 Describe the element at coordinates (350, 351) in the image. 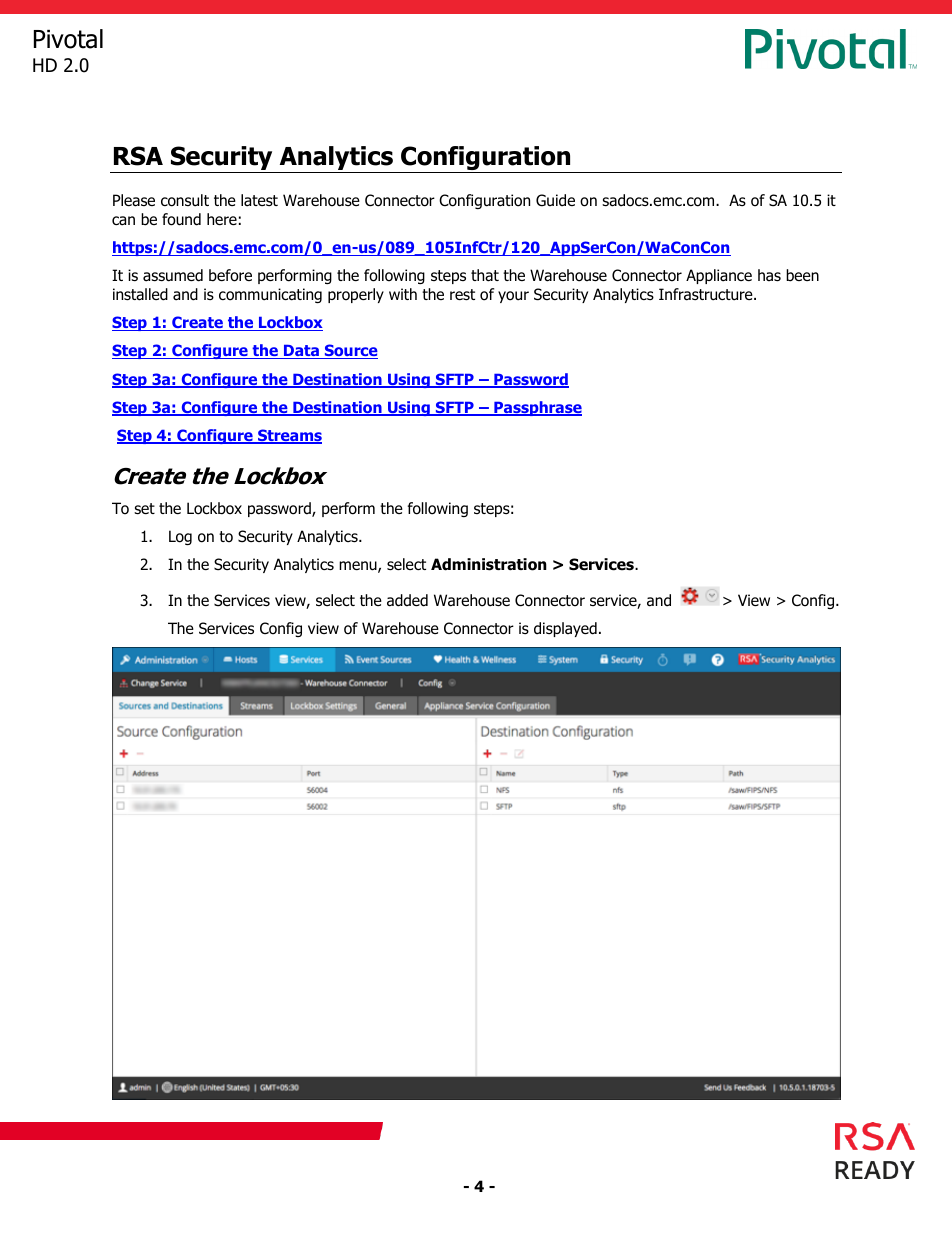

I see `Source` at that location.
